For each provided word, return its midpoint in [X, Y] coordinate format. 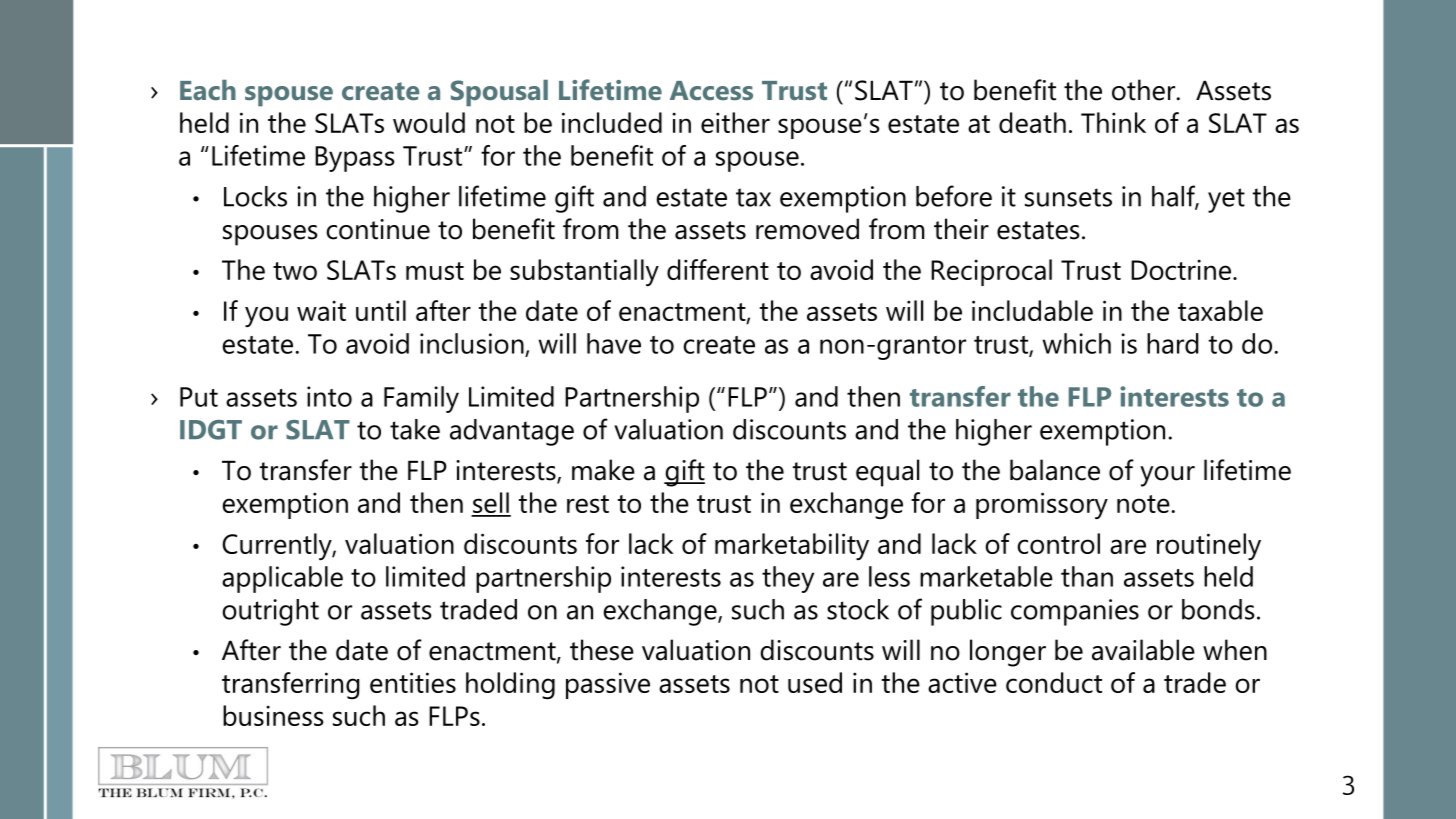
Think [1113, 122]
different [718, 269]
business [273, 715]
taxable [1220, 310]
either [735, 122]
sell [491, 504]
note [1144, 504]
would [429, 122]
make [603, 470]
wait [321, 310]
